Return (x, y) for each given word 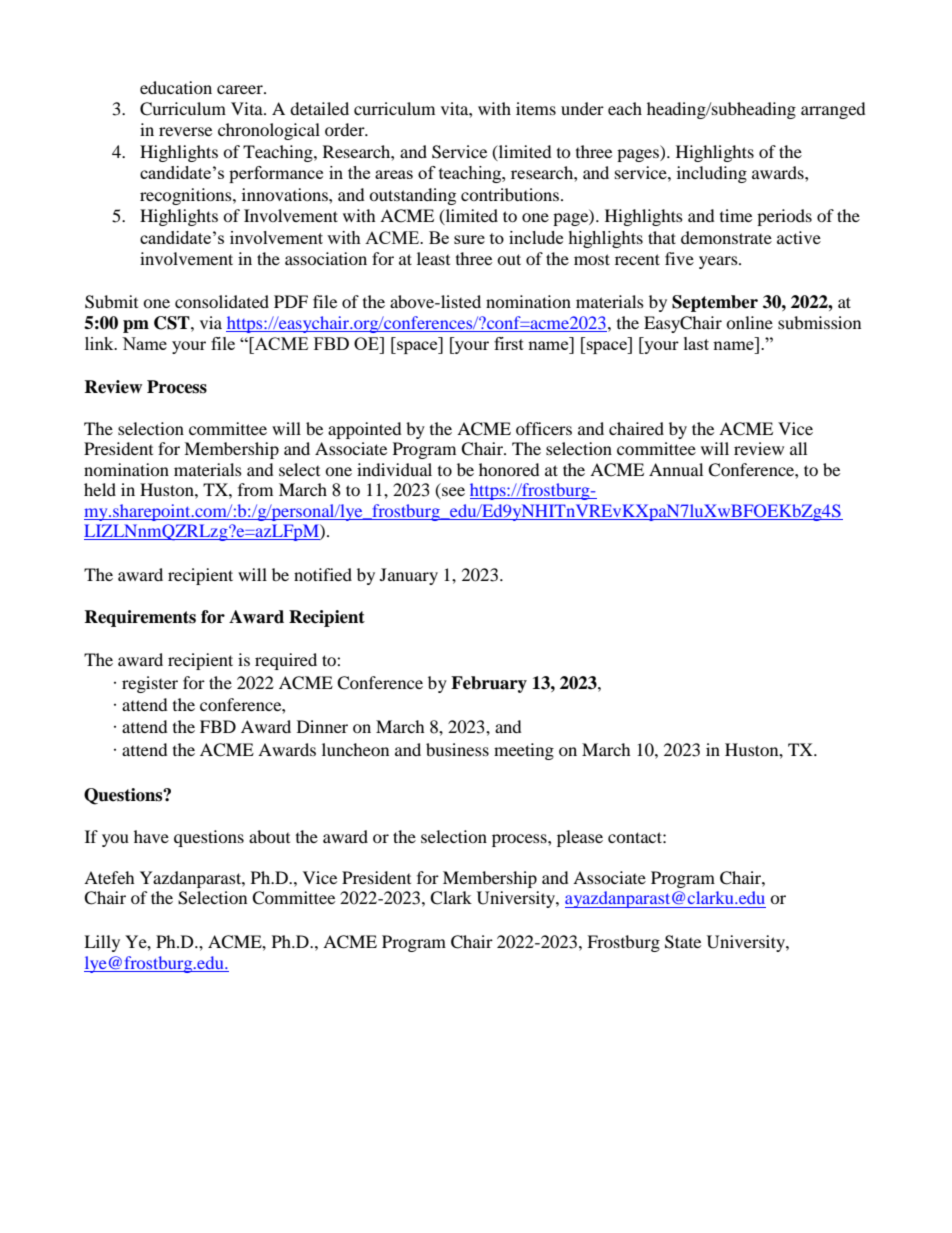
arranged (833, 110)
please (580, 838)
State (683, 942)
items (536, 108)
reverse (185, 131)
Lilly (102, 943)
